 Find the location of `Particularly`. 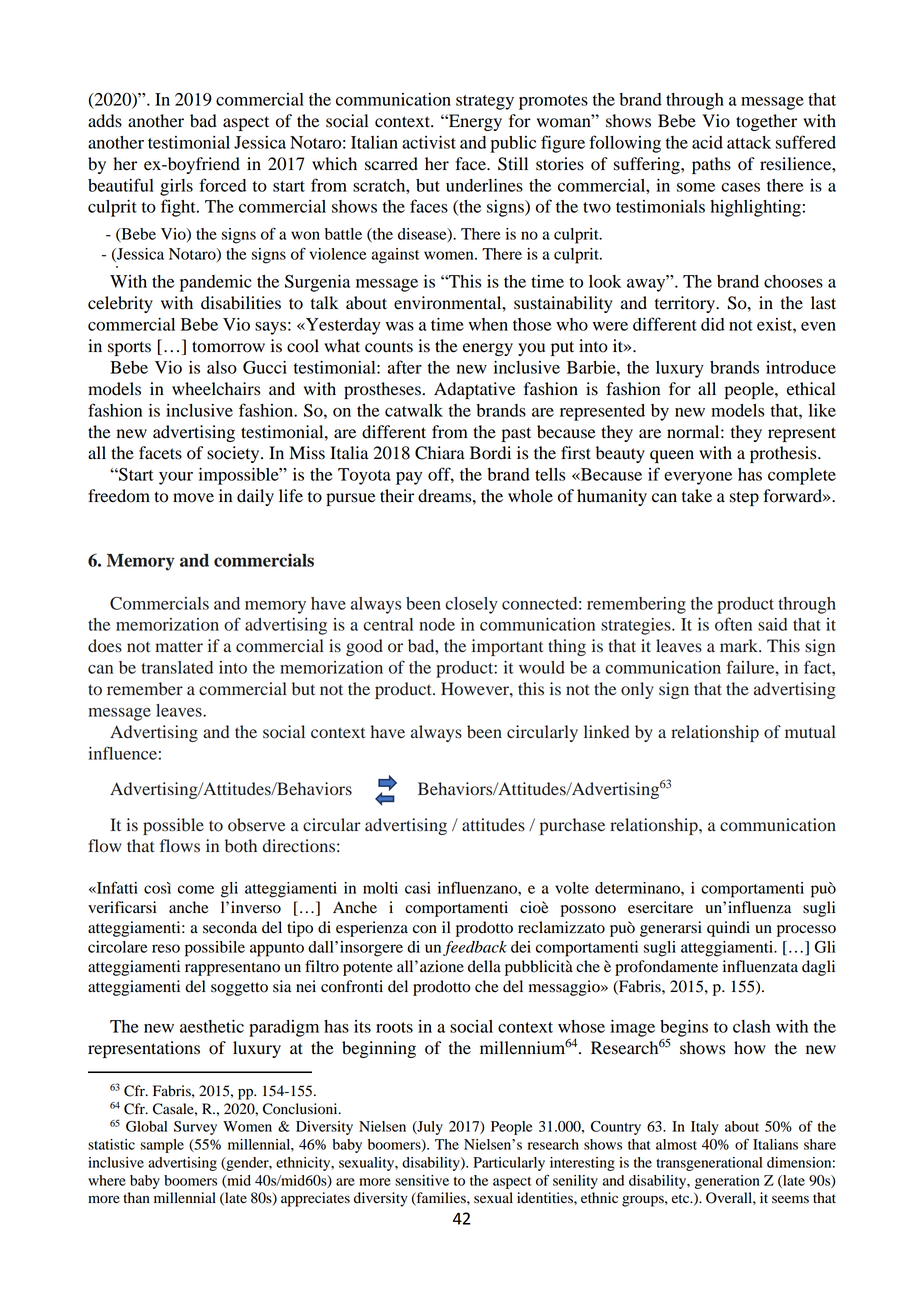

Particularly is located at coordinates (509, 1164).
